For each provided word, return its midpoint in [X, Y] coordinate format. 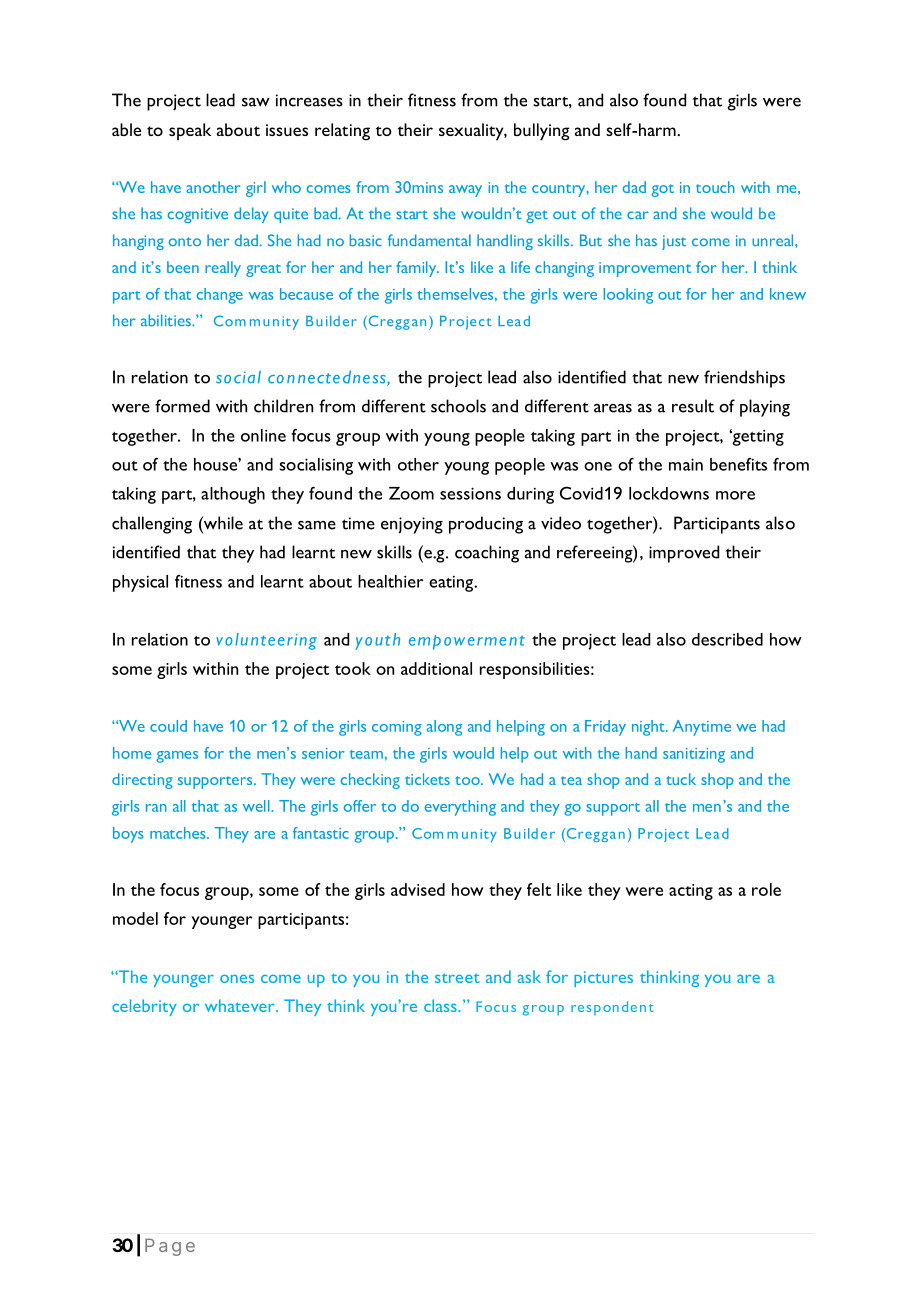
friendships [744, 379]
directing [142, 781]
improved [684, 554]
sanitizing [694, 755]
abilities [167, 320]
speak [190, 132]
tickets [427, 779]
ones [237, 978]
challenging [152, 525]
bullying [542, 132]
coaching [487, 554]
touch [715, 187]
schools [458, 406]
